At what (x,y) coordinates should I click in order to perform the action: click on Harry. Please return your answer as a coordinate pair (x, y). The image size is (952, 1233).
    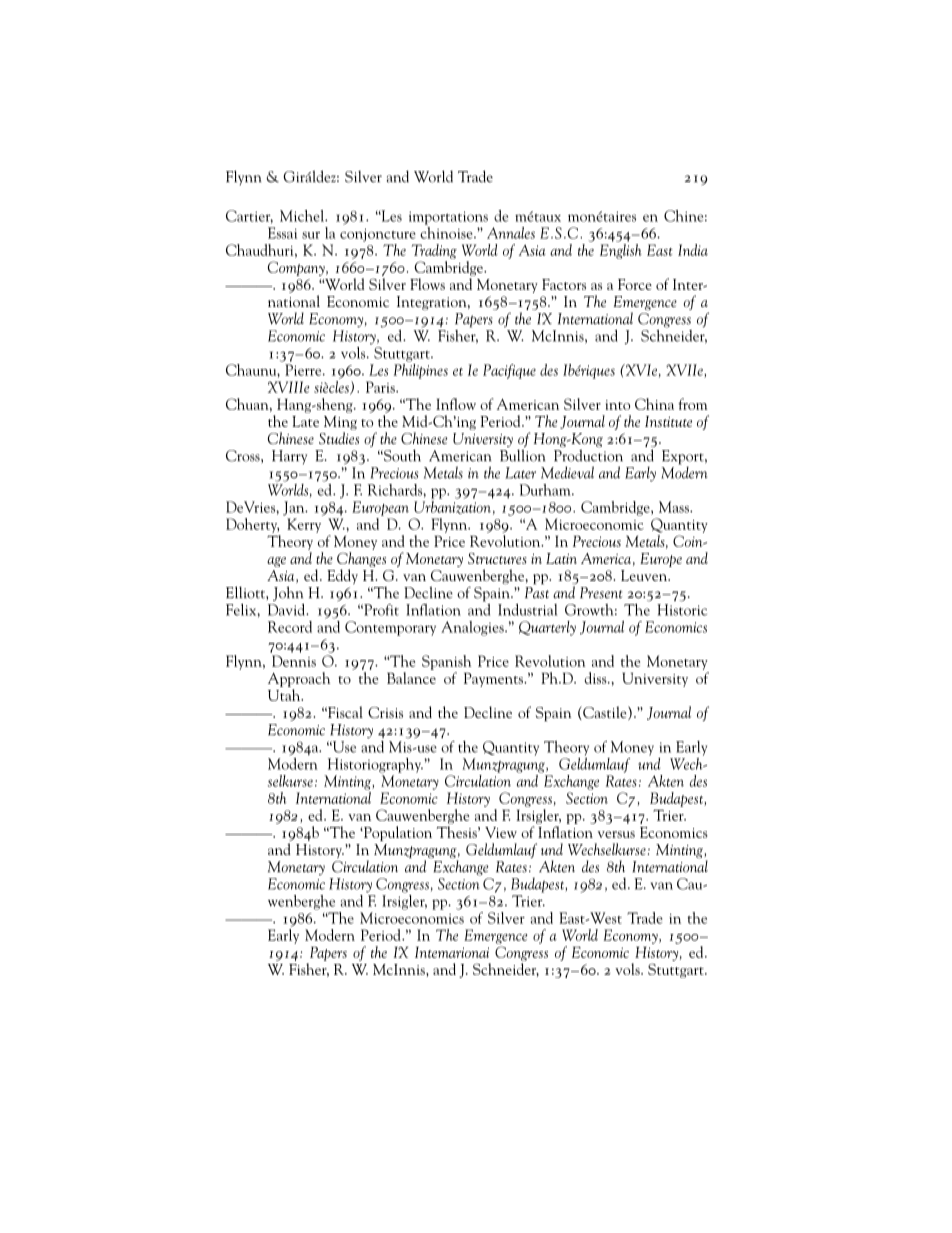
    Looking at the image, I should click on (289, 457).
